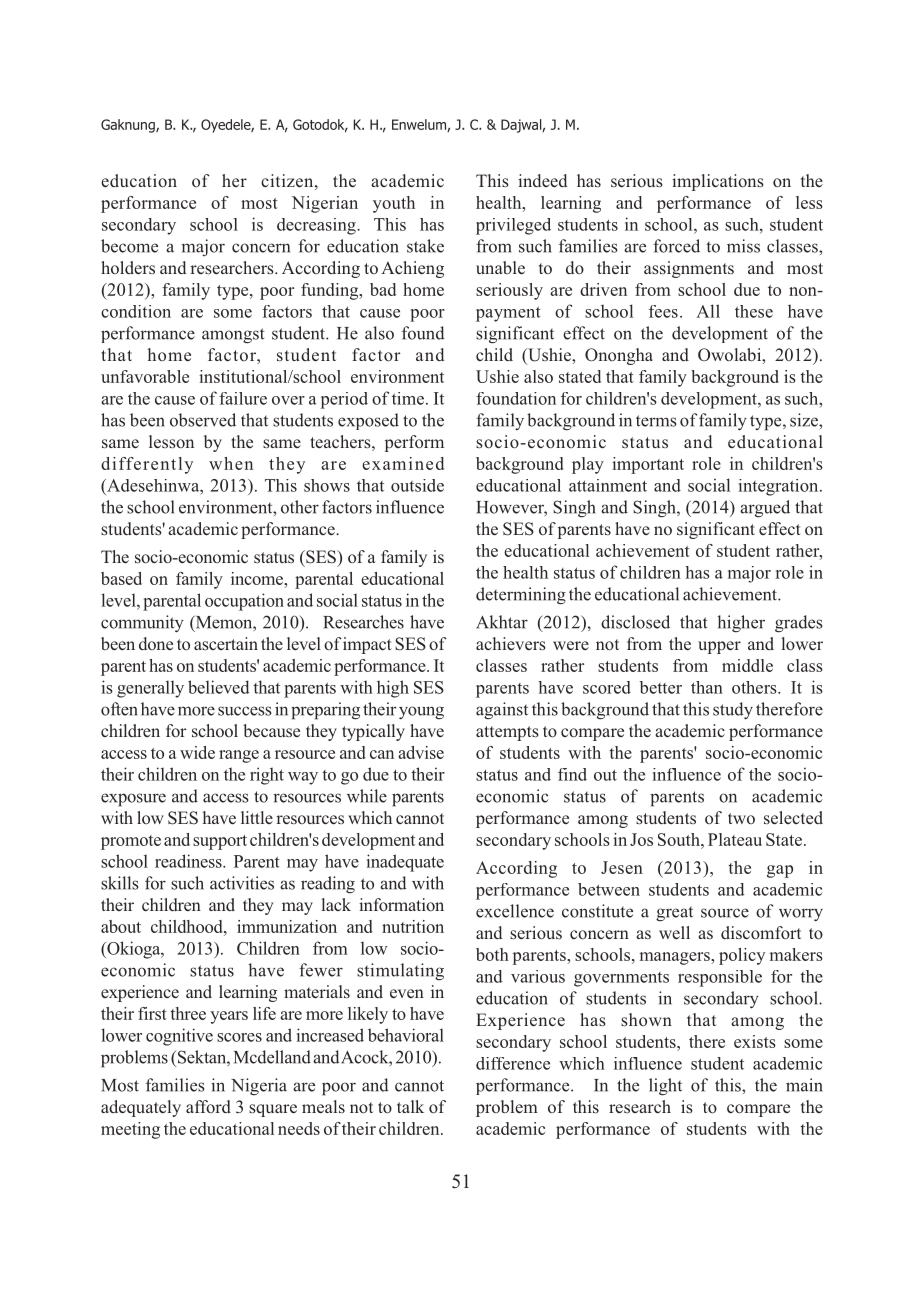 The height and width of the document is (1308, 924). Describe the element at coordinates (511, 644) in the document. I see `achievers` at that location.
